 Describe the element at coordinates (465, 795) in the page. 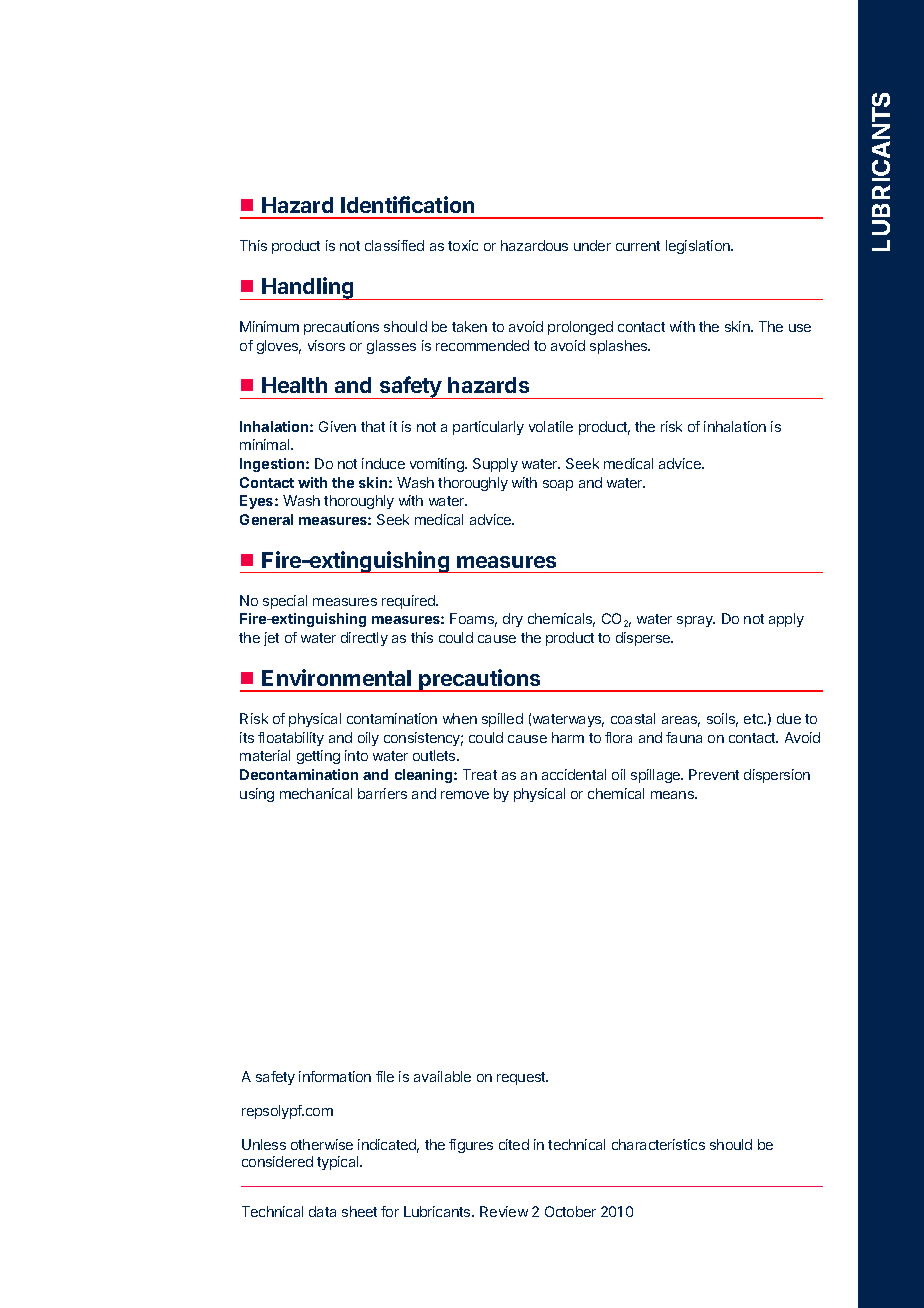

I see `remove` at that location.
